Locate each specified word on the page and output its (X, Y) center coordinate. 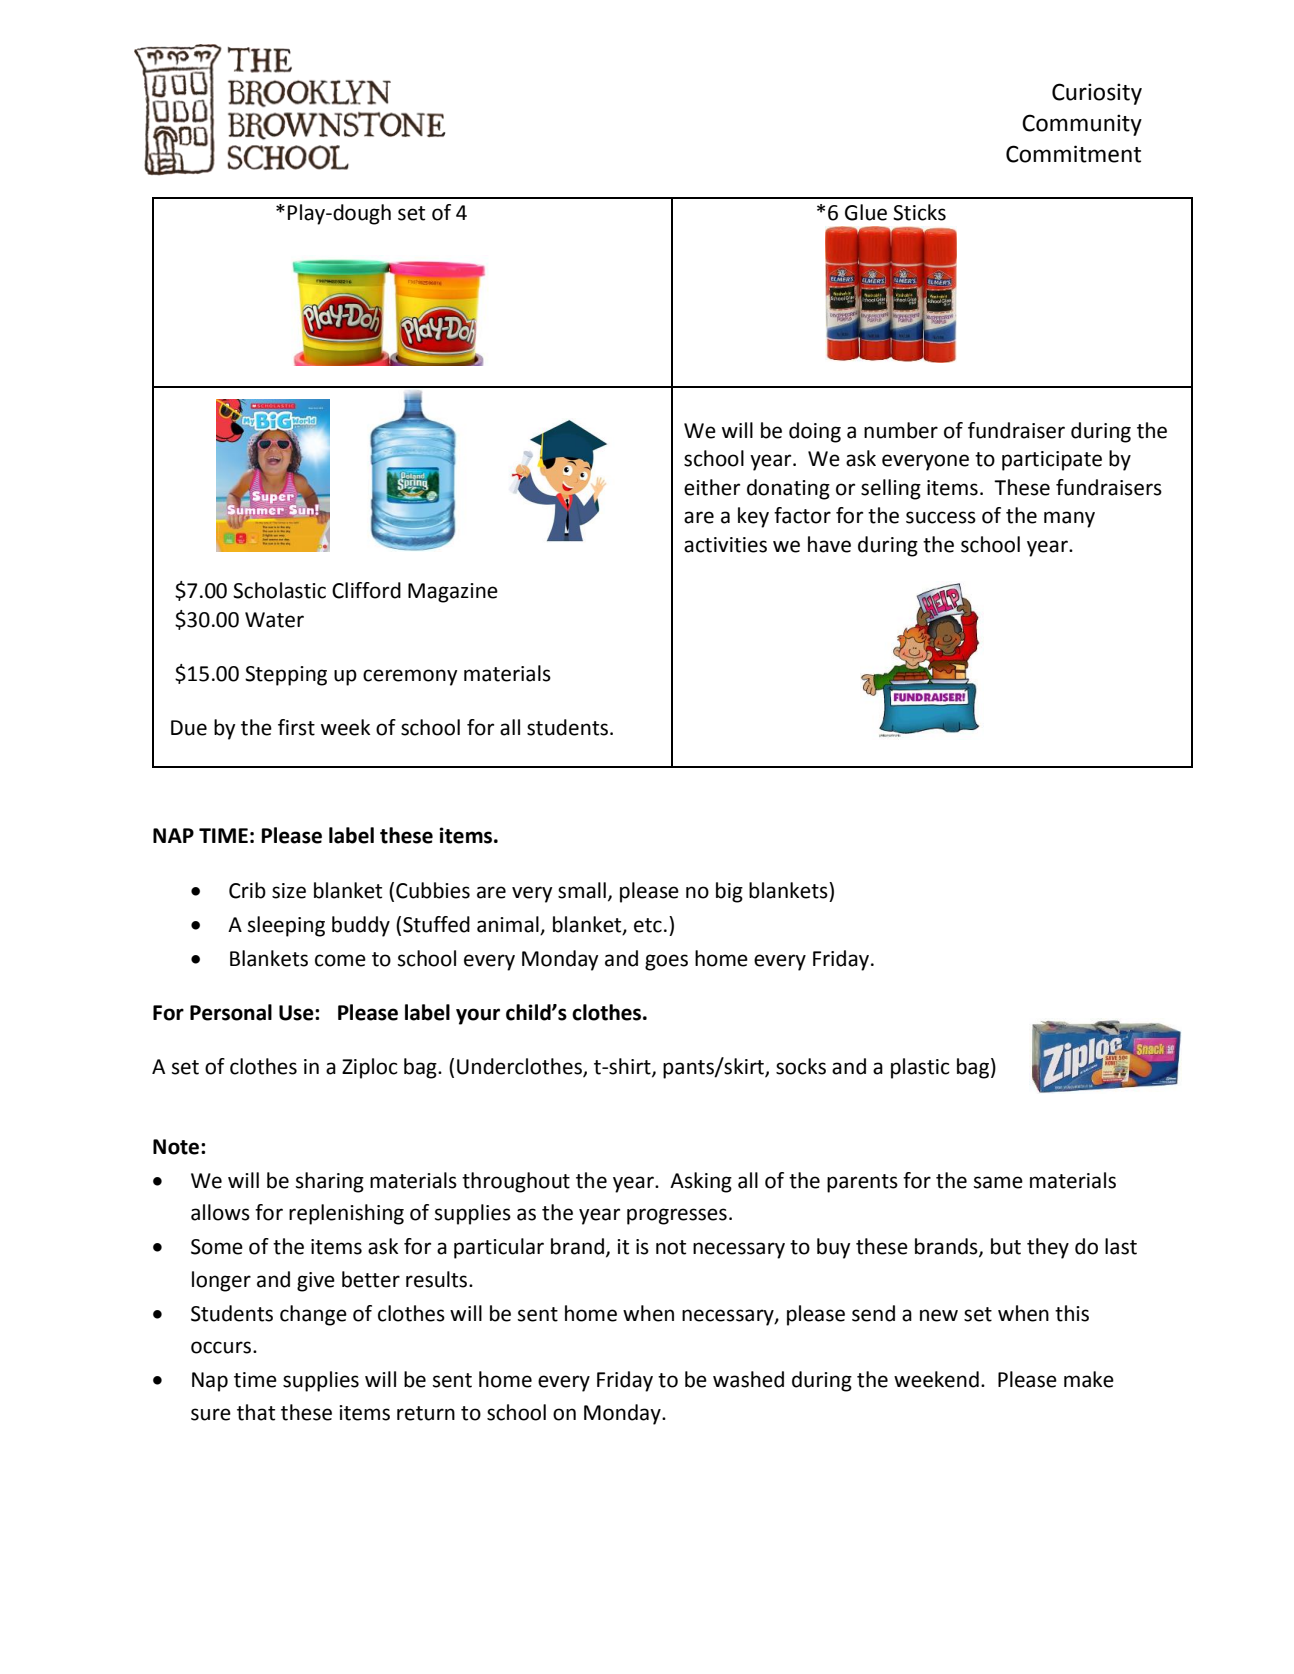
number (901, 430)
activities (725, 545)
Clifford (366, 590)
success (941, 517)
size (289, 891)
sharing (330, 1182)
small (582, 890)
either (712, 487)
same (998, 1182)
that (256, 1412)
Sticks (919, 212)
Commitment (1073, 154)
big (729, 892)
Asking (701, 1182)
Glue (866, 212)
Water (274, 620)
